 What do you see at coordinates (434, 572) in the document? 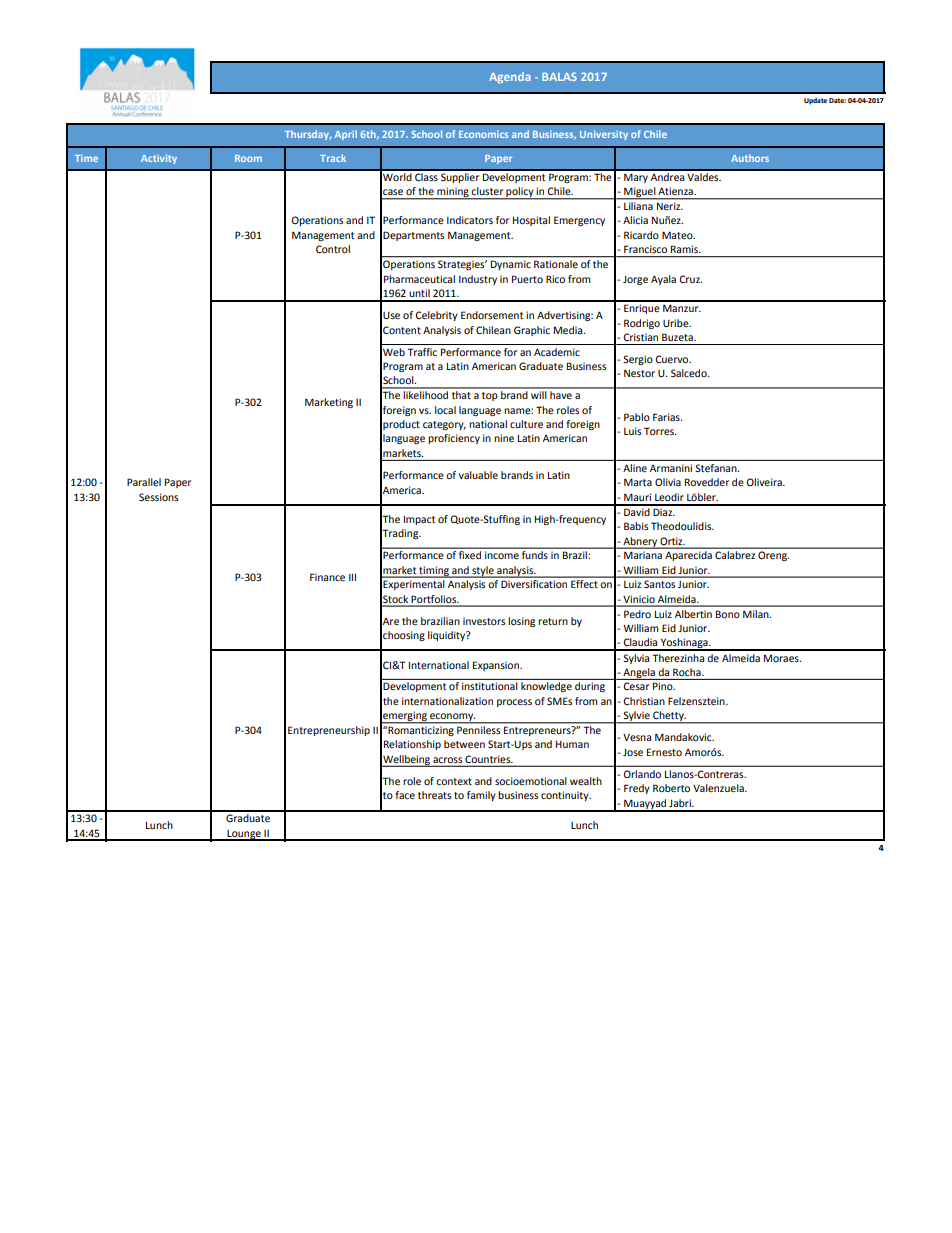
I see `timing` at bounding box center [434, 572].
